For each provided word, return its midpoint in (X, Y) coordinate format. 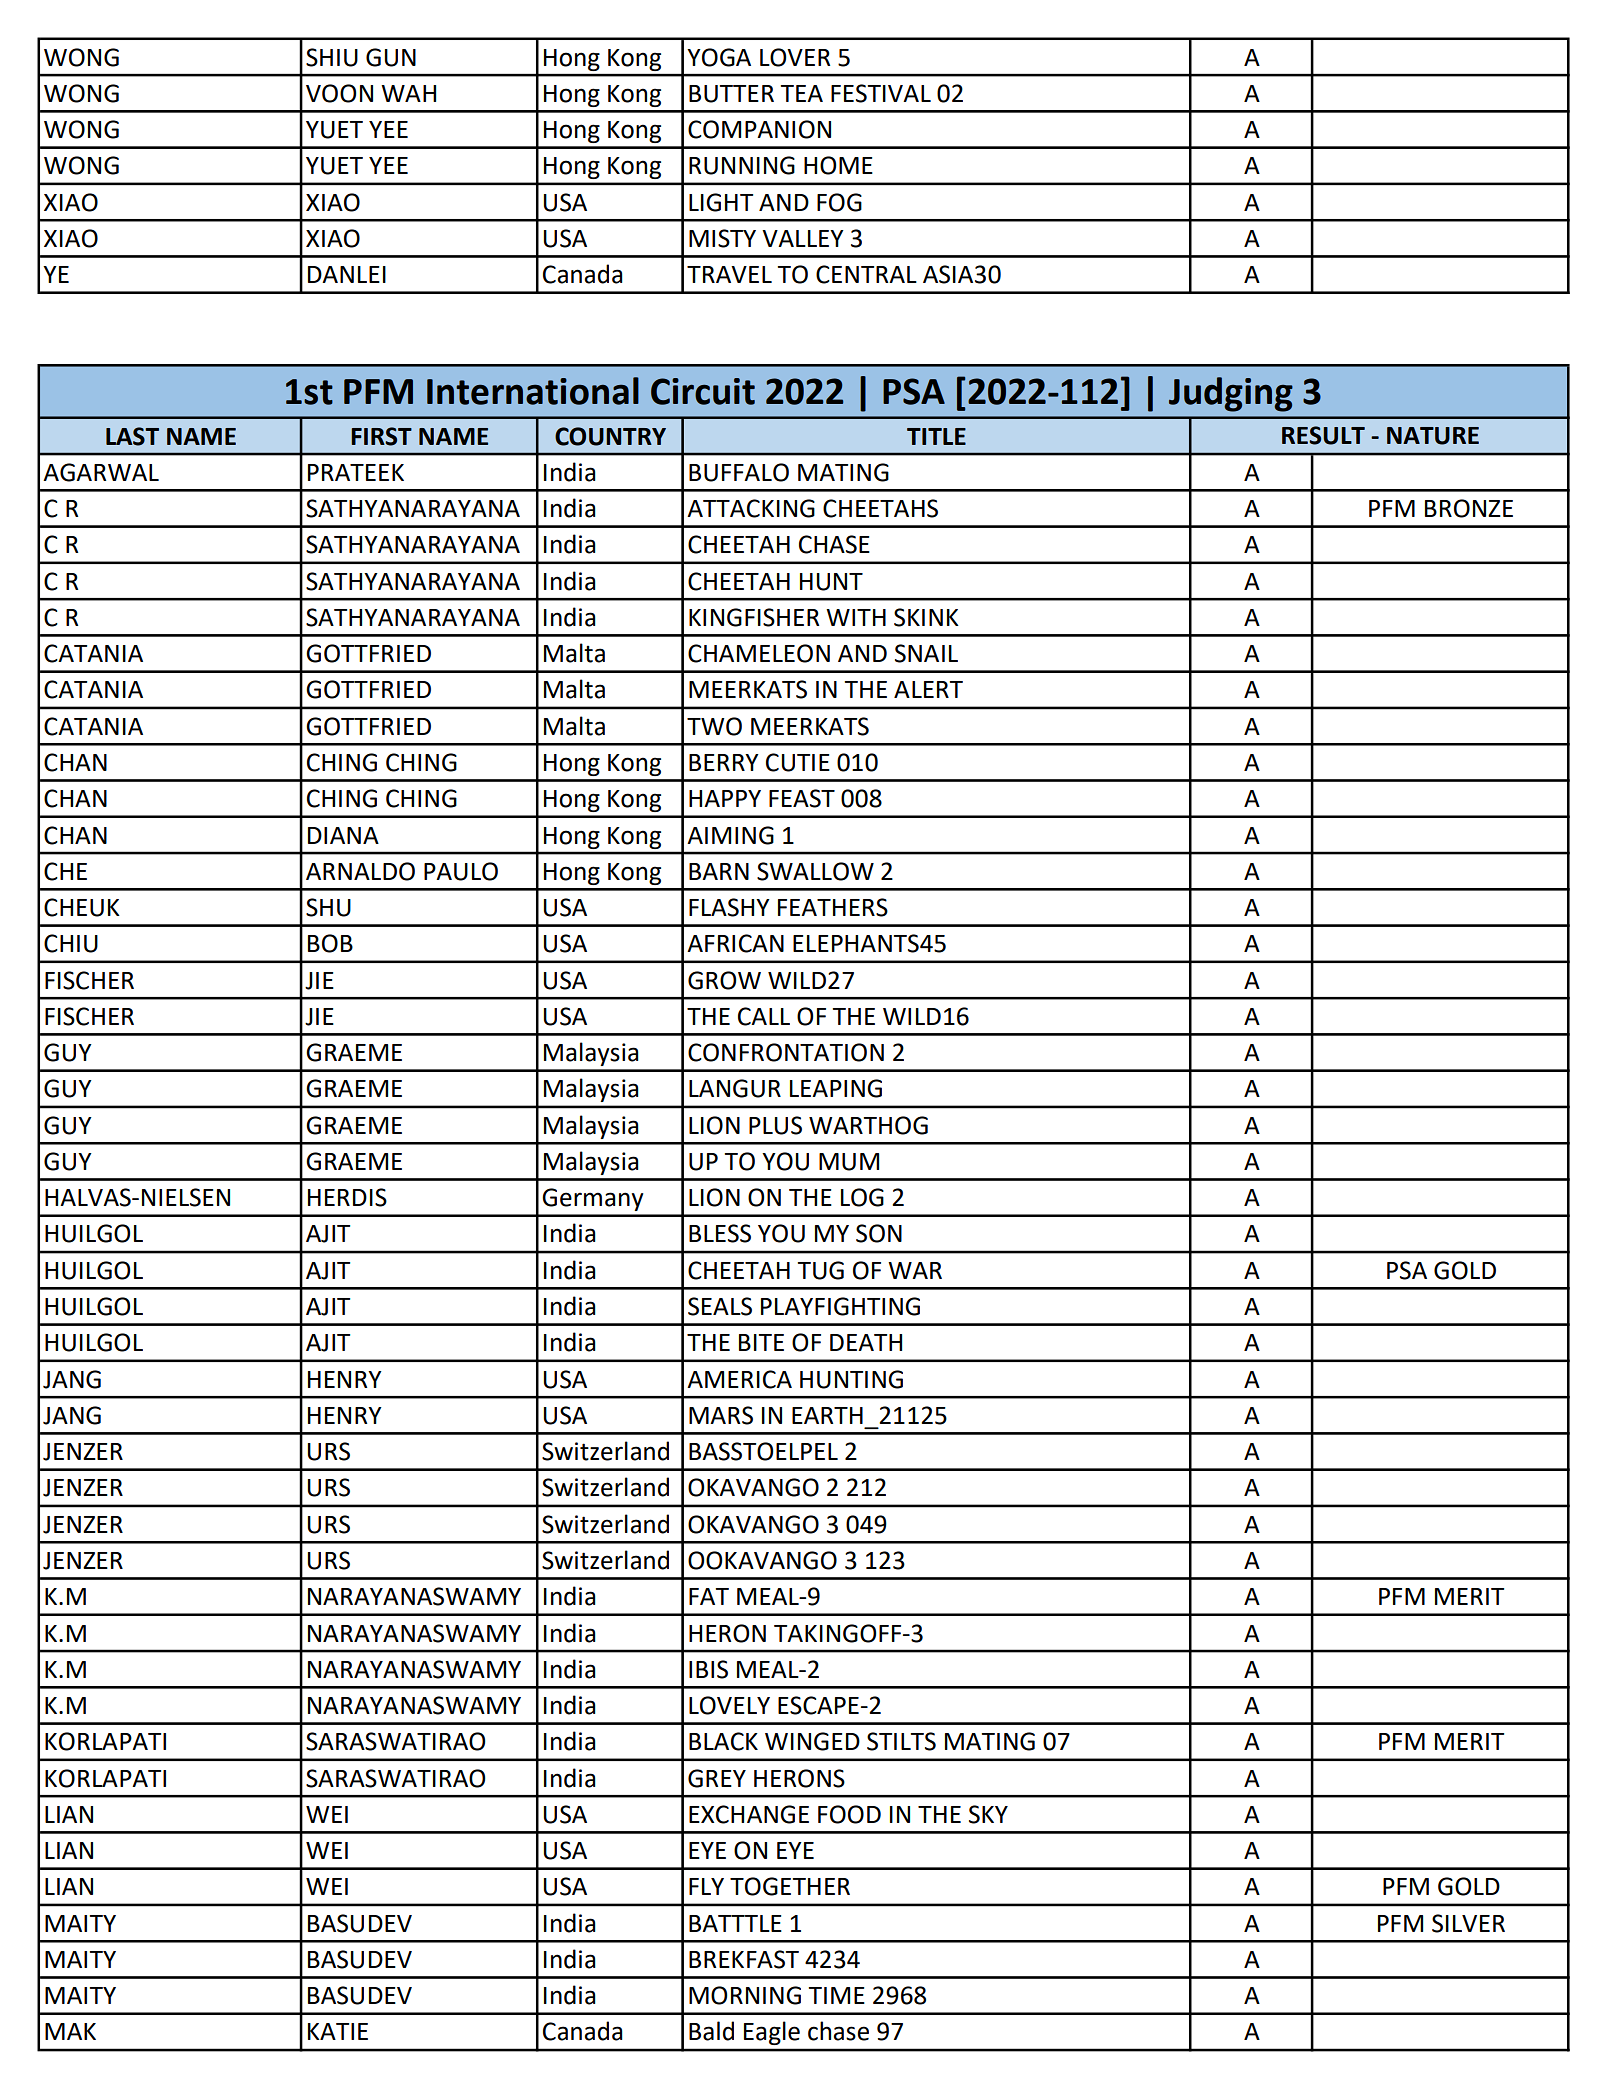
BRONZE (1469, 508)
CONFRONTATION (786, 1052)
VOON (339, 93)
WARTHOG (868, 1125)
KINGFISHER (754, 617)
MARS (721, 1415)
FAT (709, 1596)
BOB (330, 943)
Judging (1231, 394)
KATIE (338, 2031)
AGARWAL (101, 472)
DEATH (866, 1342)
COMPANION (759, 129)
